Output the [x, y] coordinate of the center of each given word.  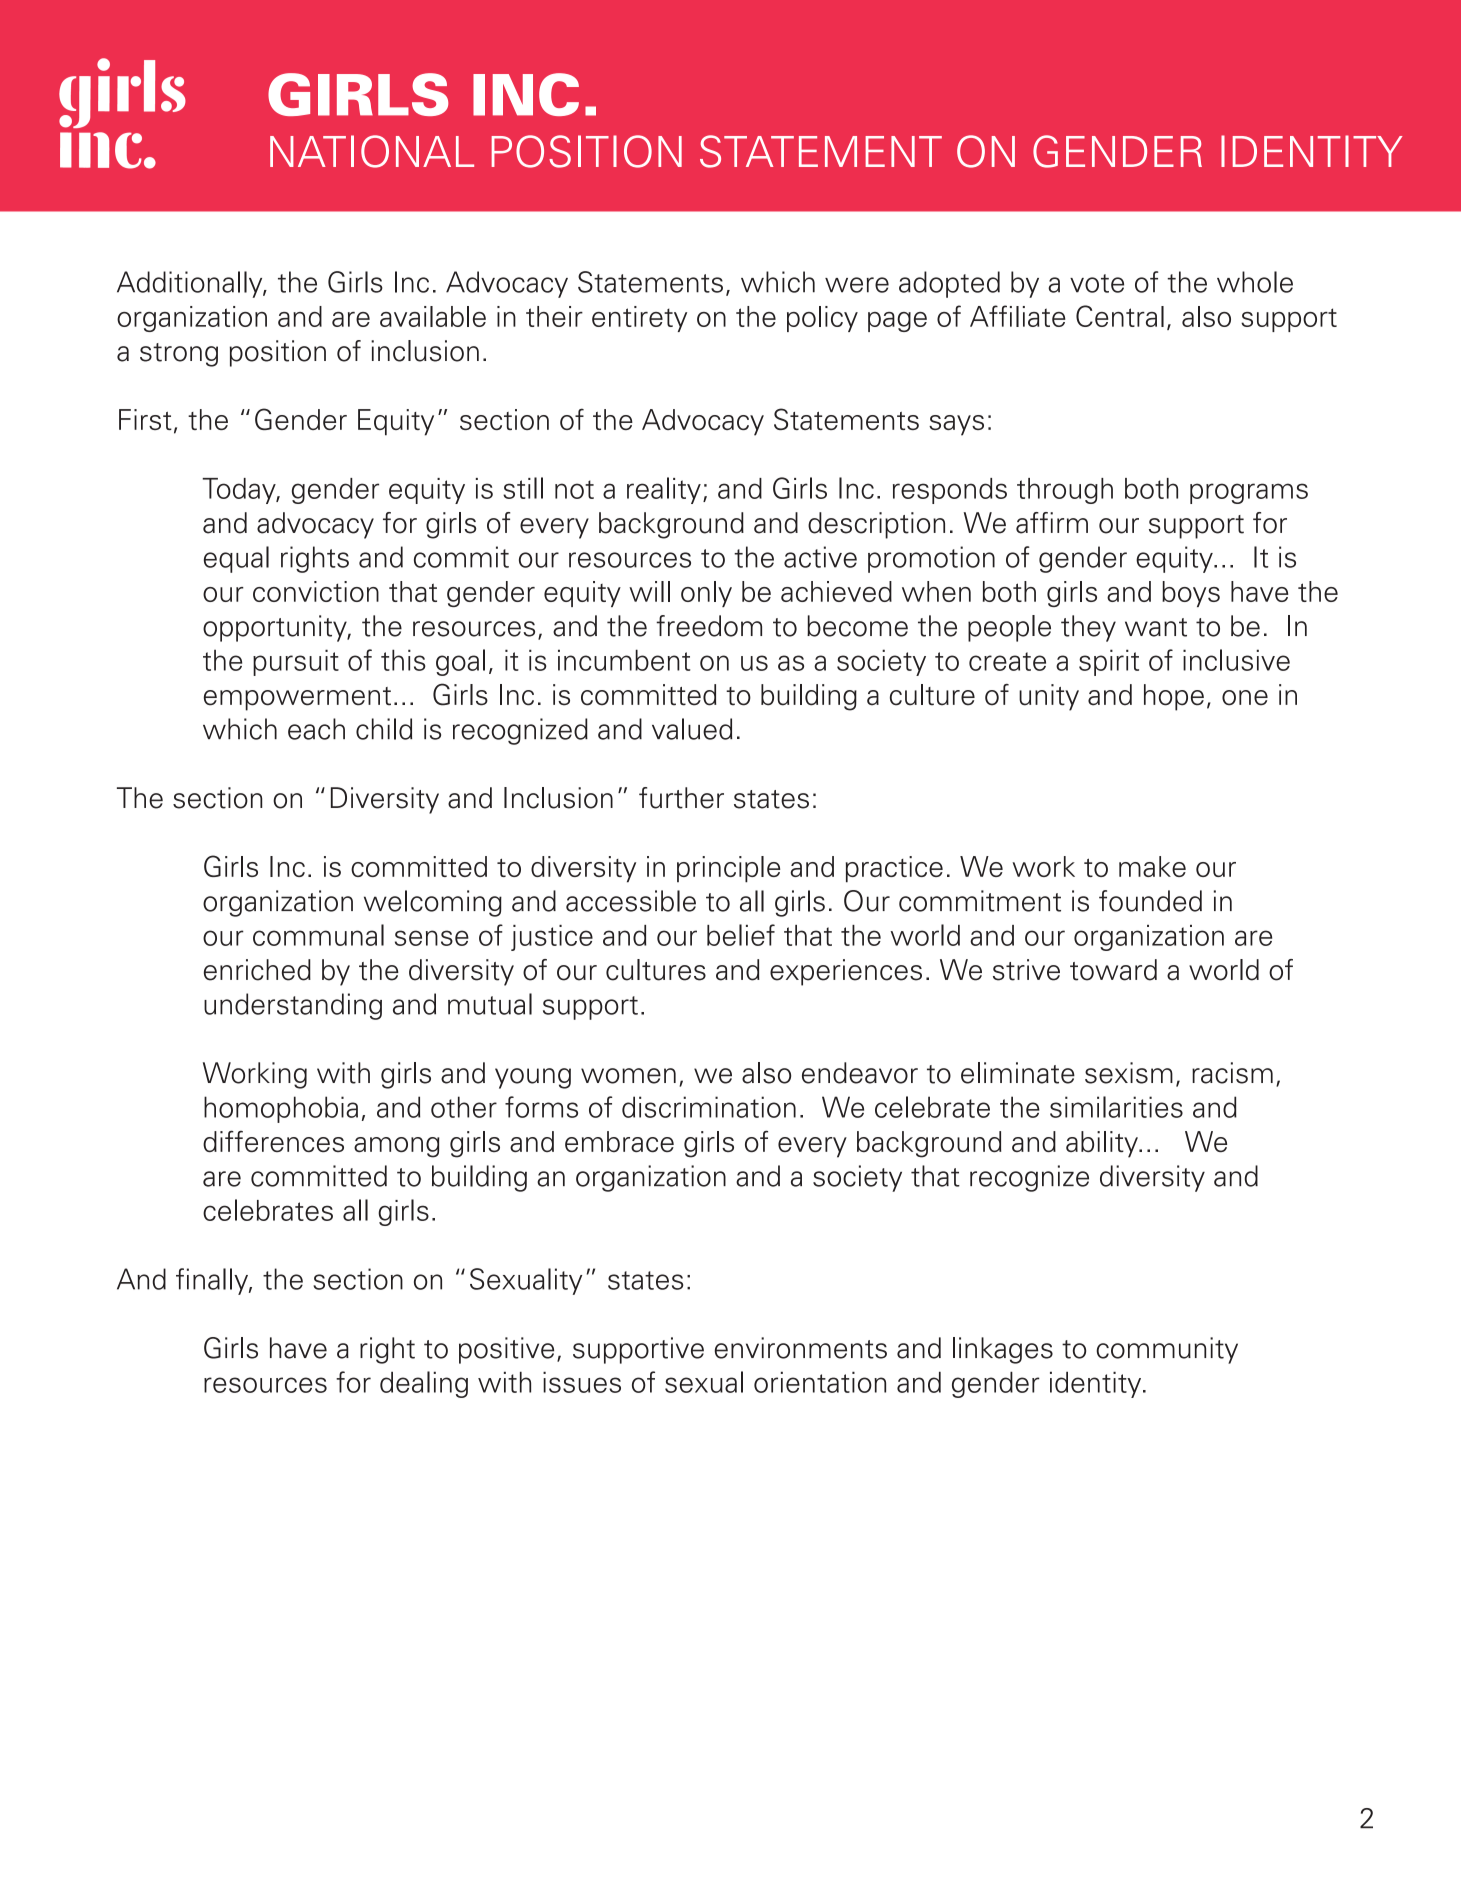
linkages [1003, 1350]
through [1065, 491]
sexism [1129, 1073]
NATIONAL [372, 151]
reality [664, 490]
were [857, 285]
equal [236, 559]
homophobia [281, 1109]
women [628, 1076]
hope [1174, 697]
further [681, 798]
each [316, 729]
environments [801, 1348]
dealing [424, 1384]
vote [1097, 283]
